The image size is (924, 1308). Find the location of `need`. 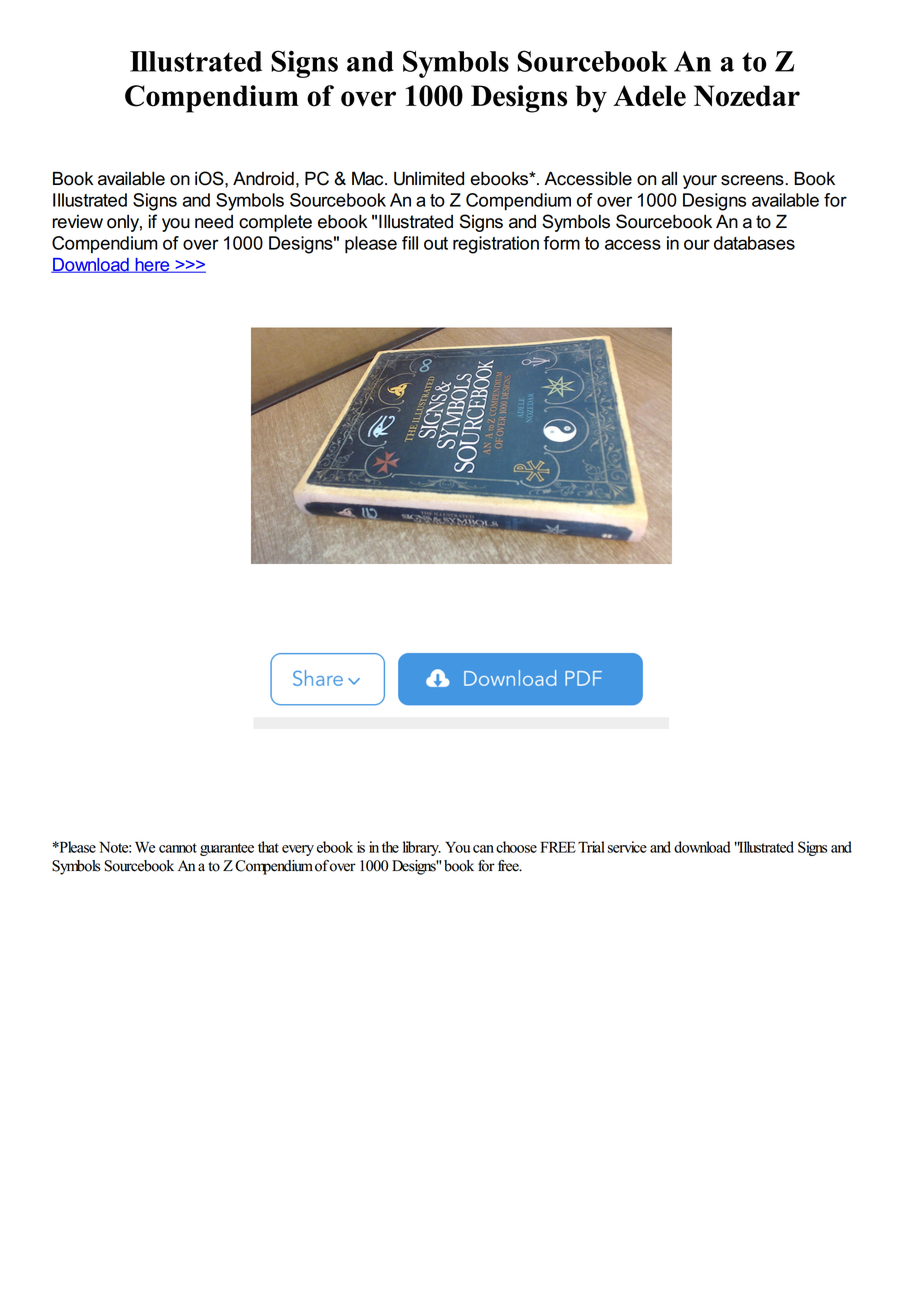

need is located at coordinates (214, 222).
